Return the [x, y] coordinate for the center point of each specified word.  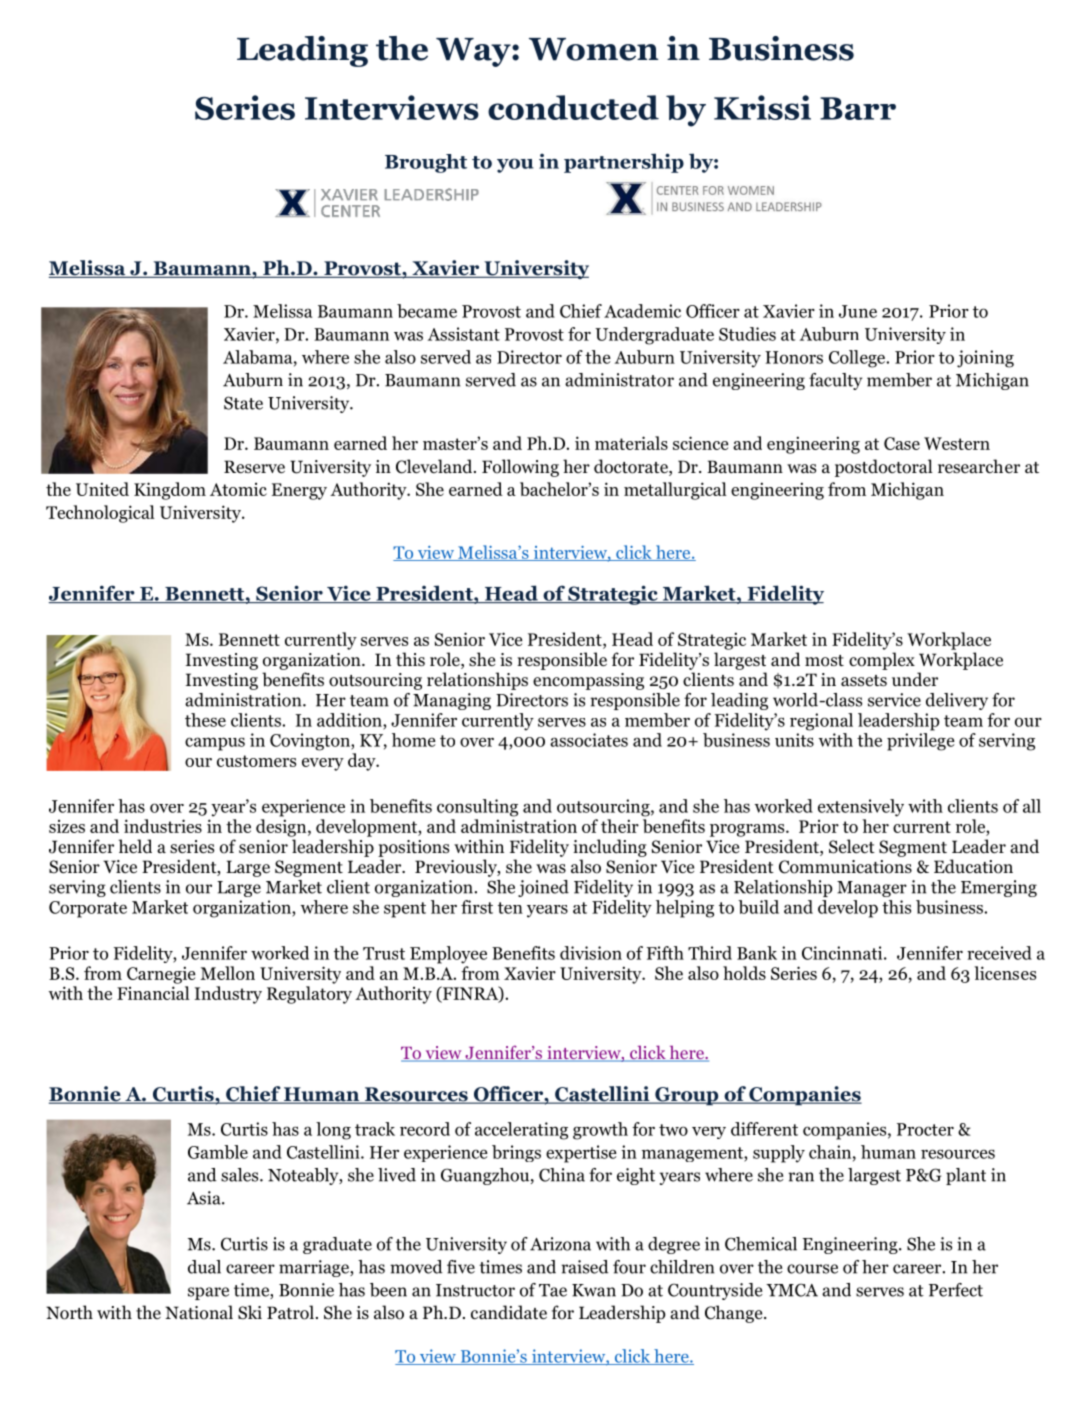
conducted [573, 107]
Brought [426, 163]
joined [543, 888]
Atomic [238, 489]
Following [520, 468]
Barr [858, 108]
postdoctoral [884, 468]
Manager [872, 889]
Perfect [956, 1290]
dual [204, 1267]
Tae [553, 1290]
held [135, 846]
